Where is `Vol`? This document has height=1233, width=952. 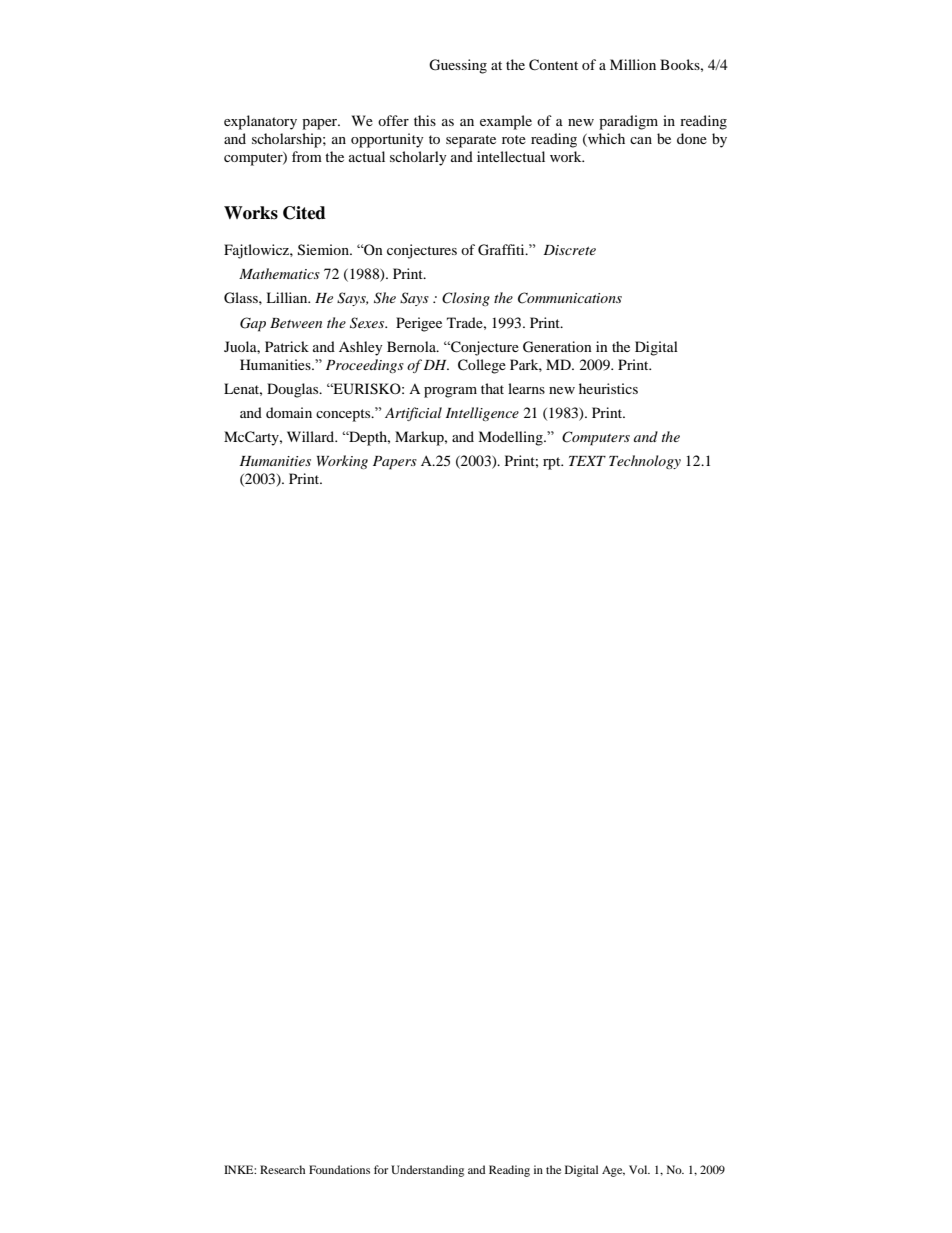
Vol is located at coordinates (639, 1169).
